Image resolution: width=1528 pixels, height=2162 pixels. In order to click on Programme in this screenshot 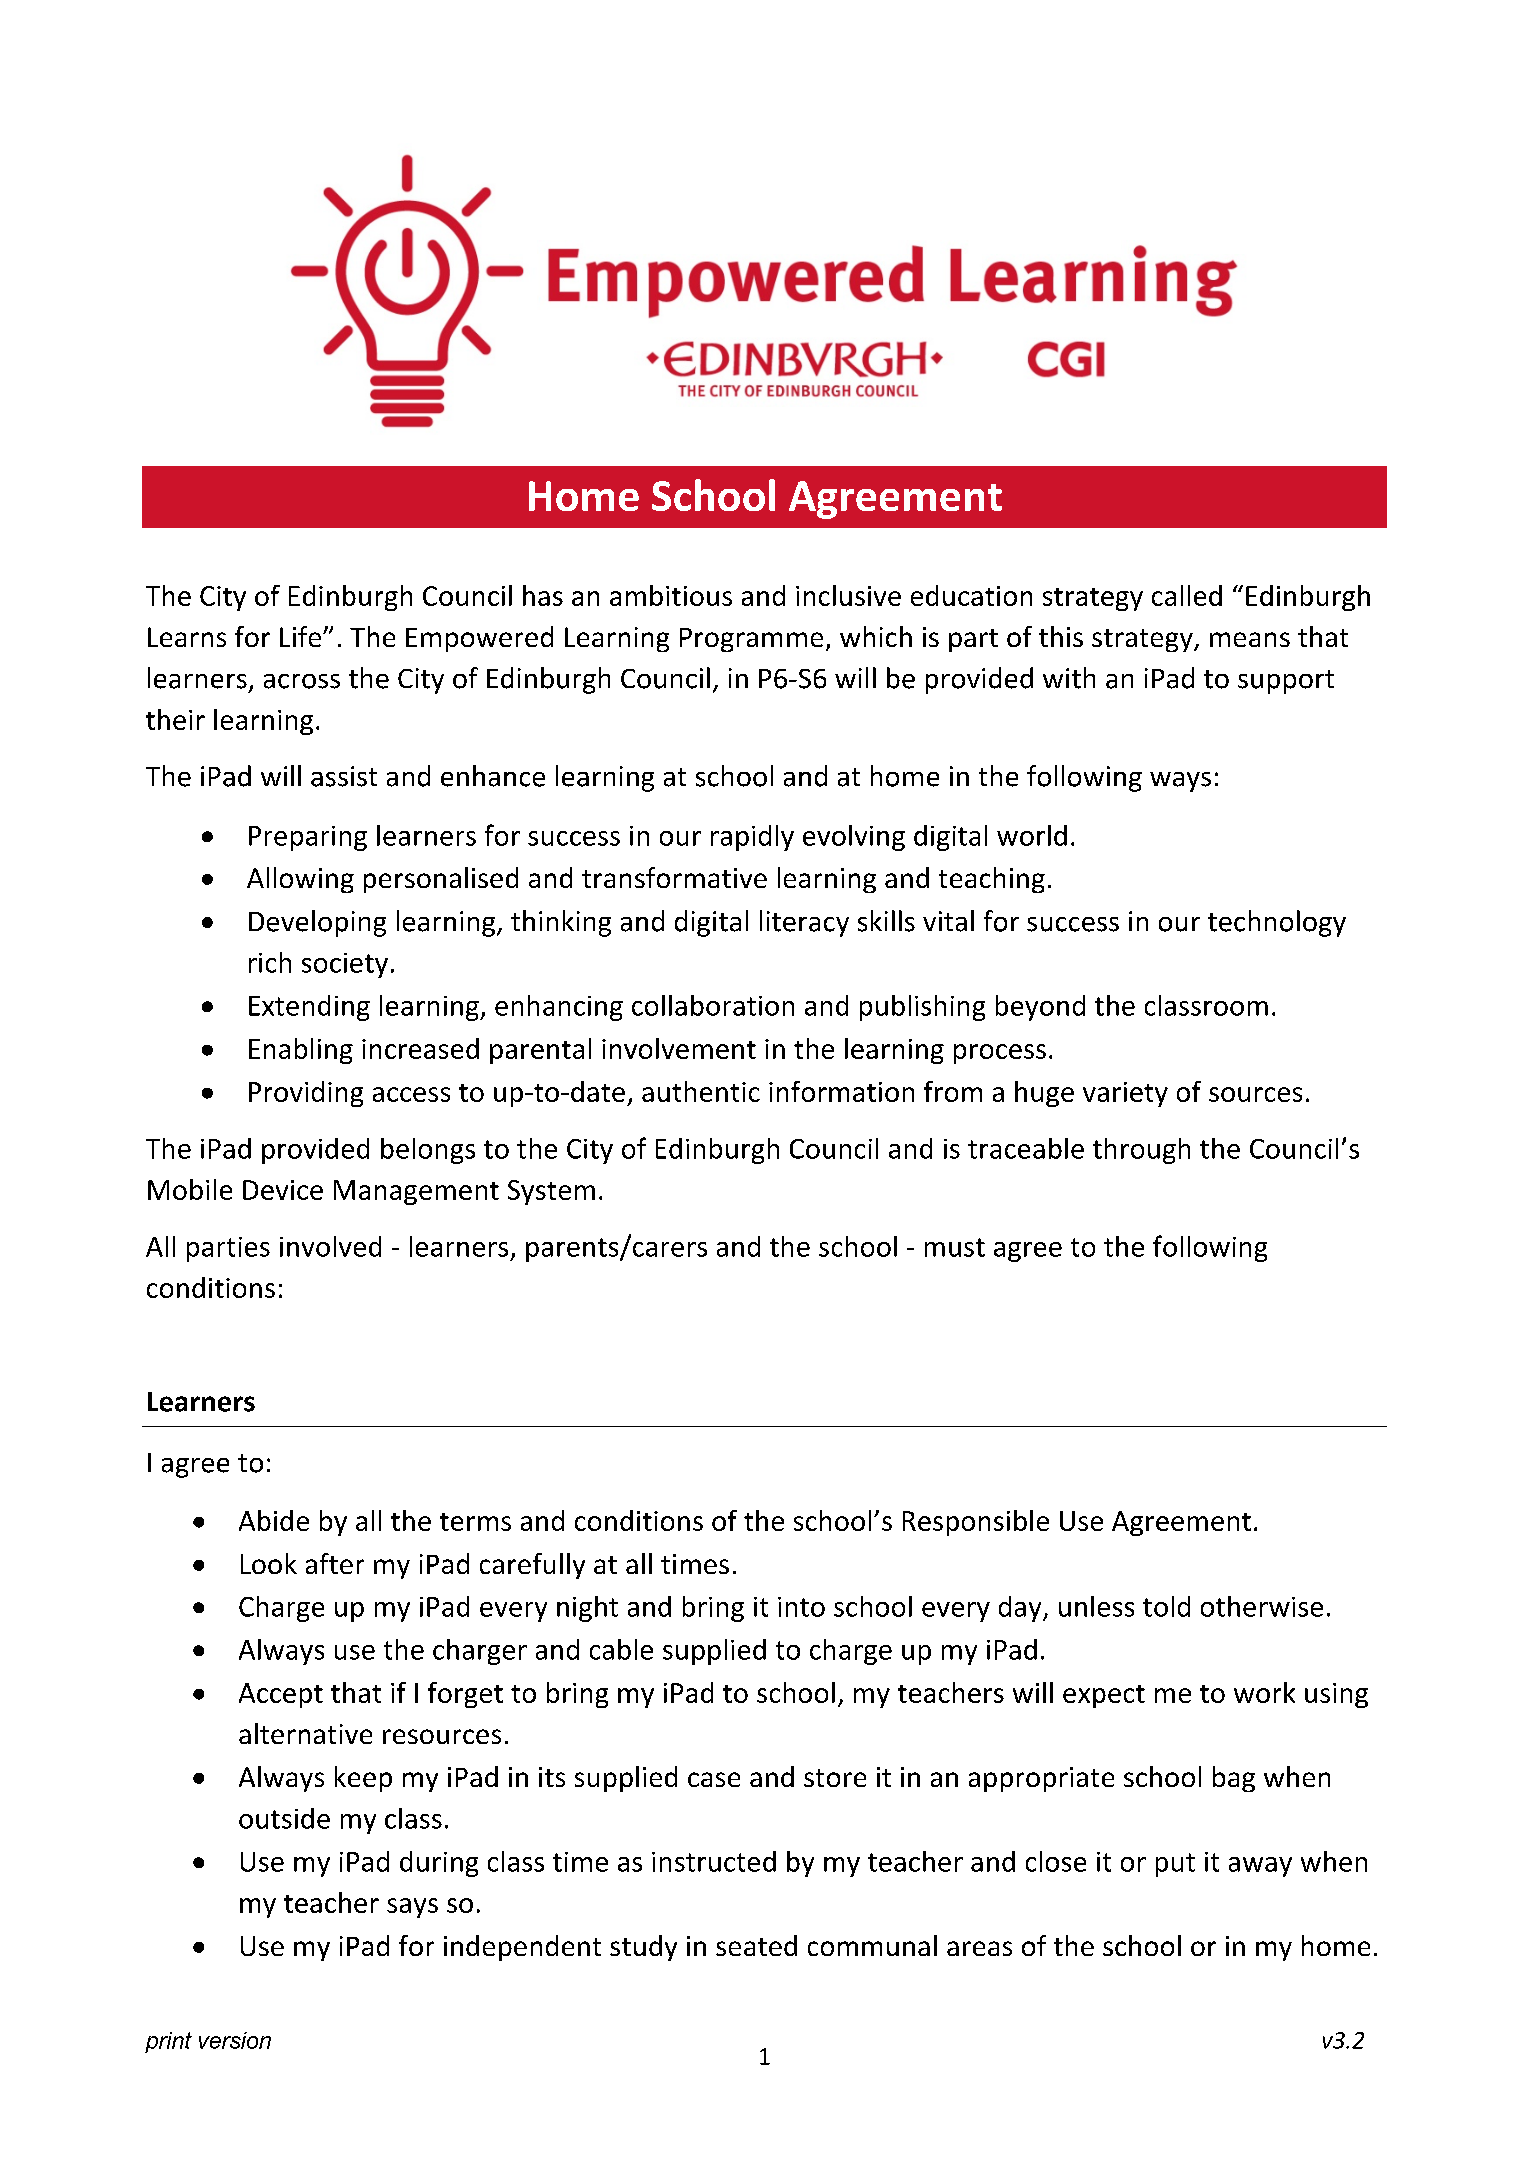, I will do `click(751, 640)`.
